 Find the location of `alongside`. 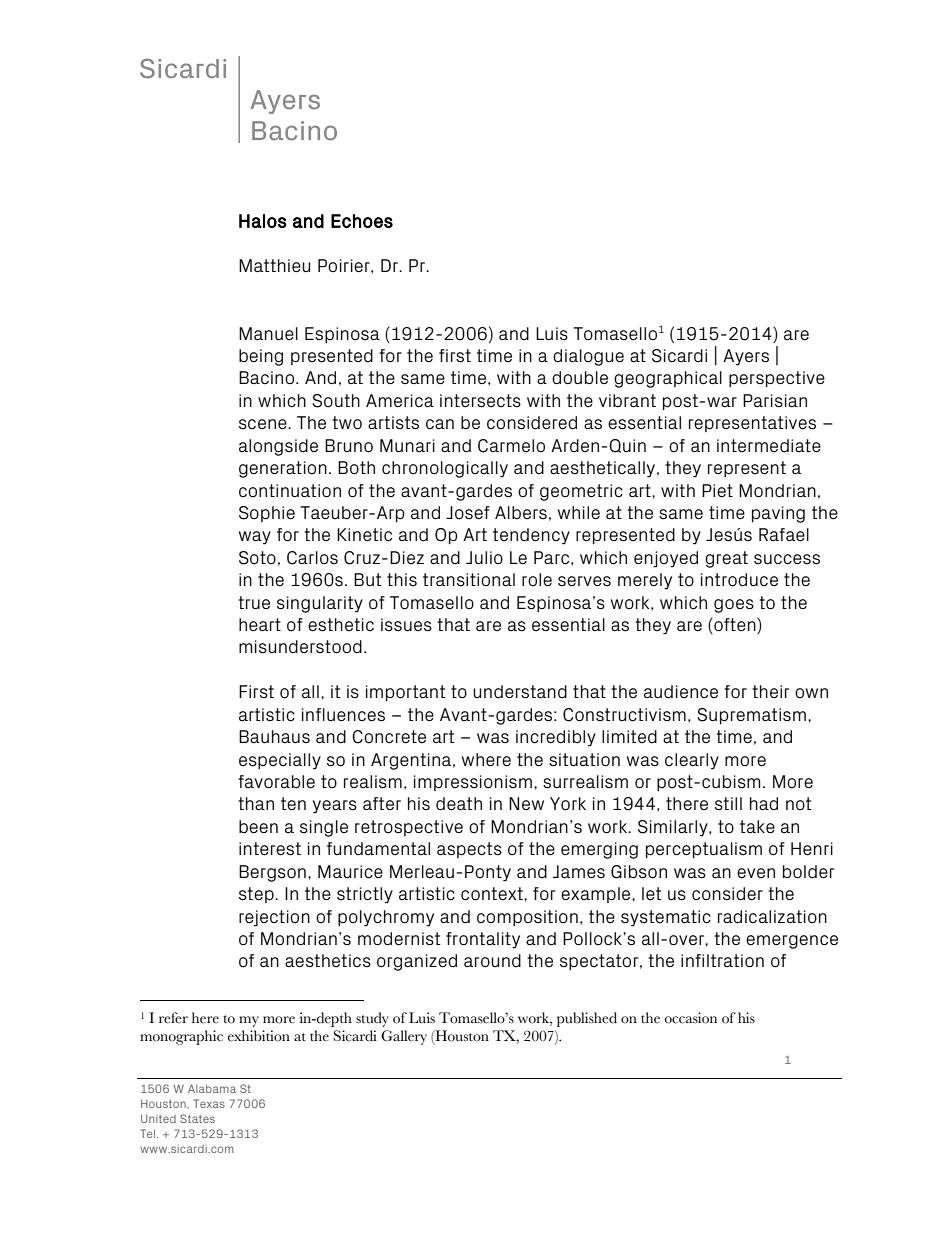

alongside is located at coordinates (278, 447).
